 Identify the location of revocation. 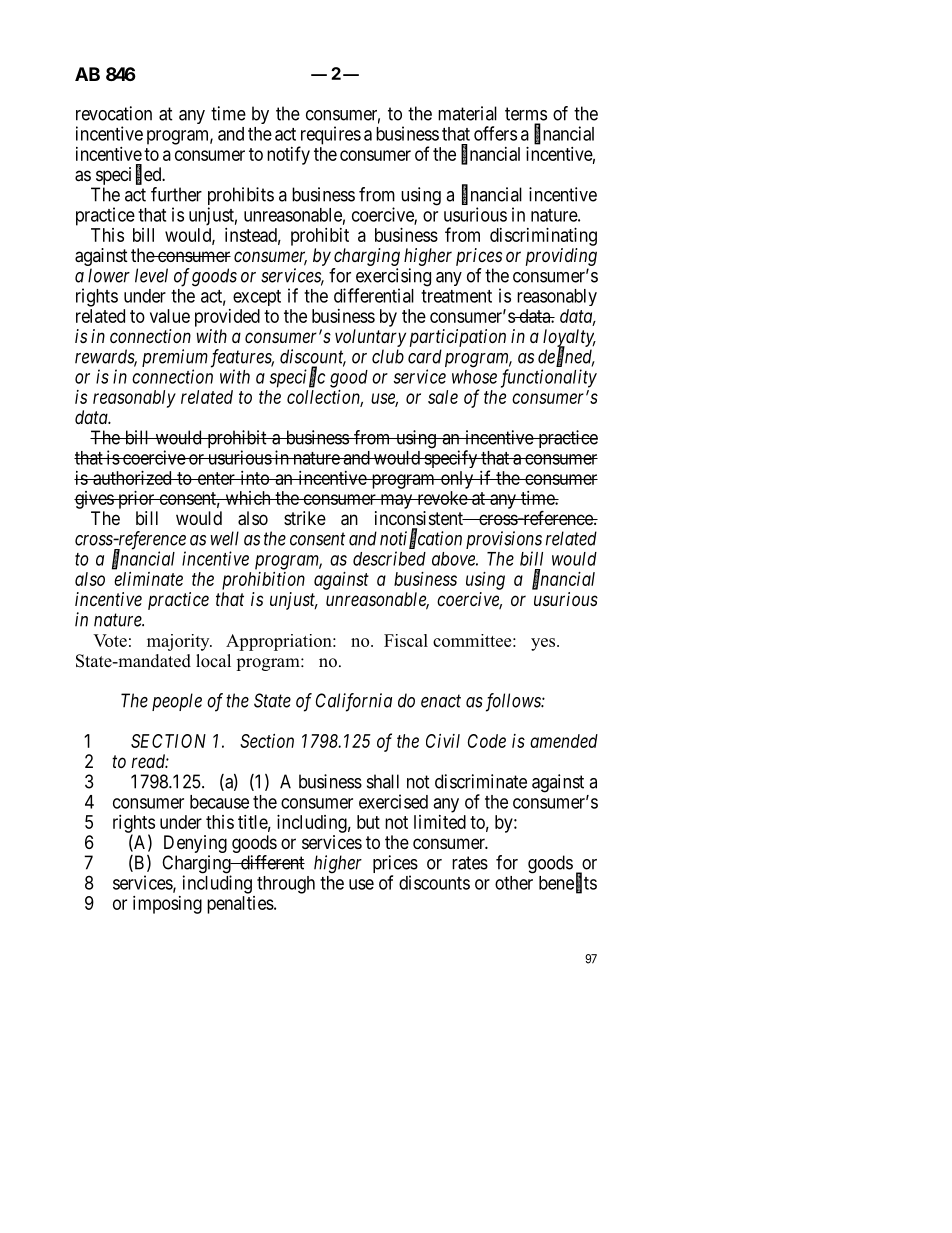
(114, 113).
